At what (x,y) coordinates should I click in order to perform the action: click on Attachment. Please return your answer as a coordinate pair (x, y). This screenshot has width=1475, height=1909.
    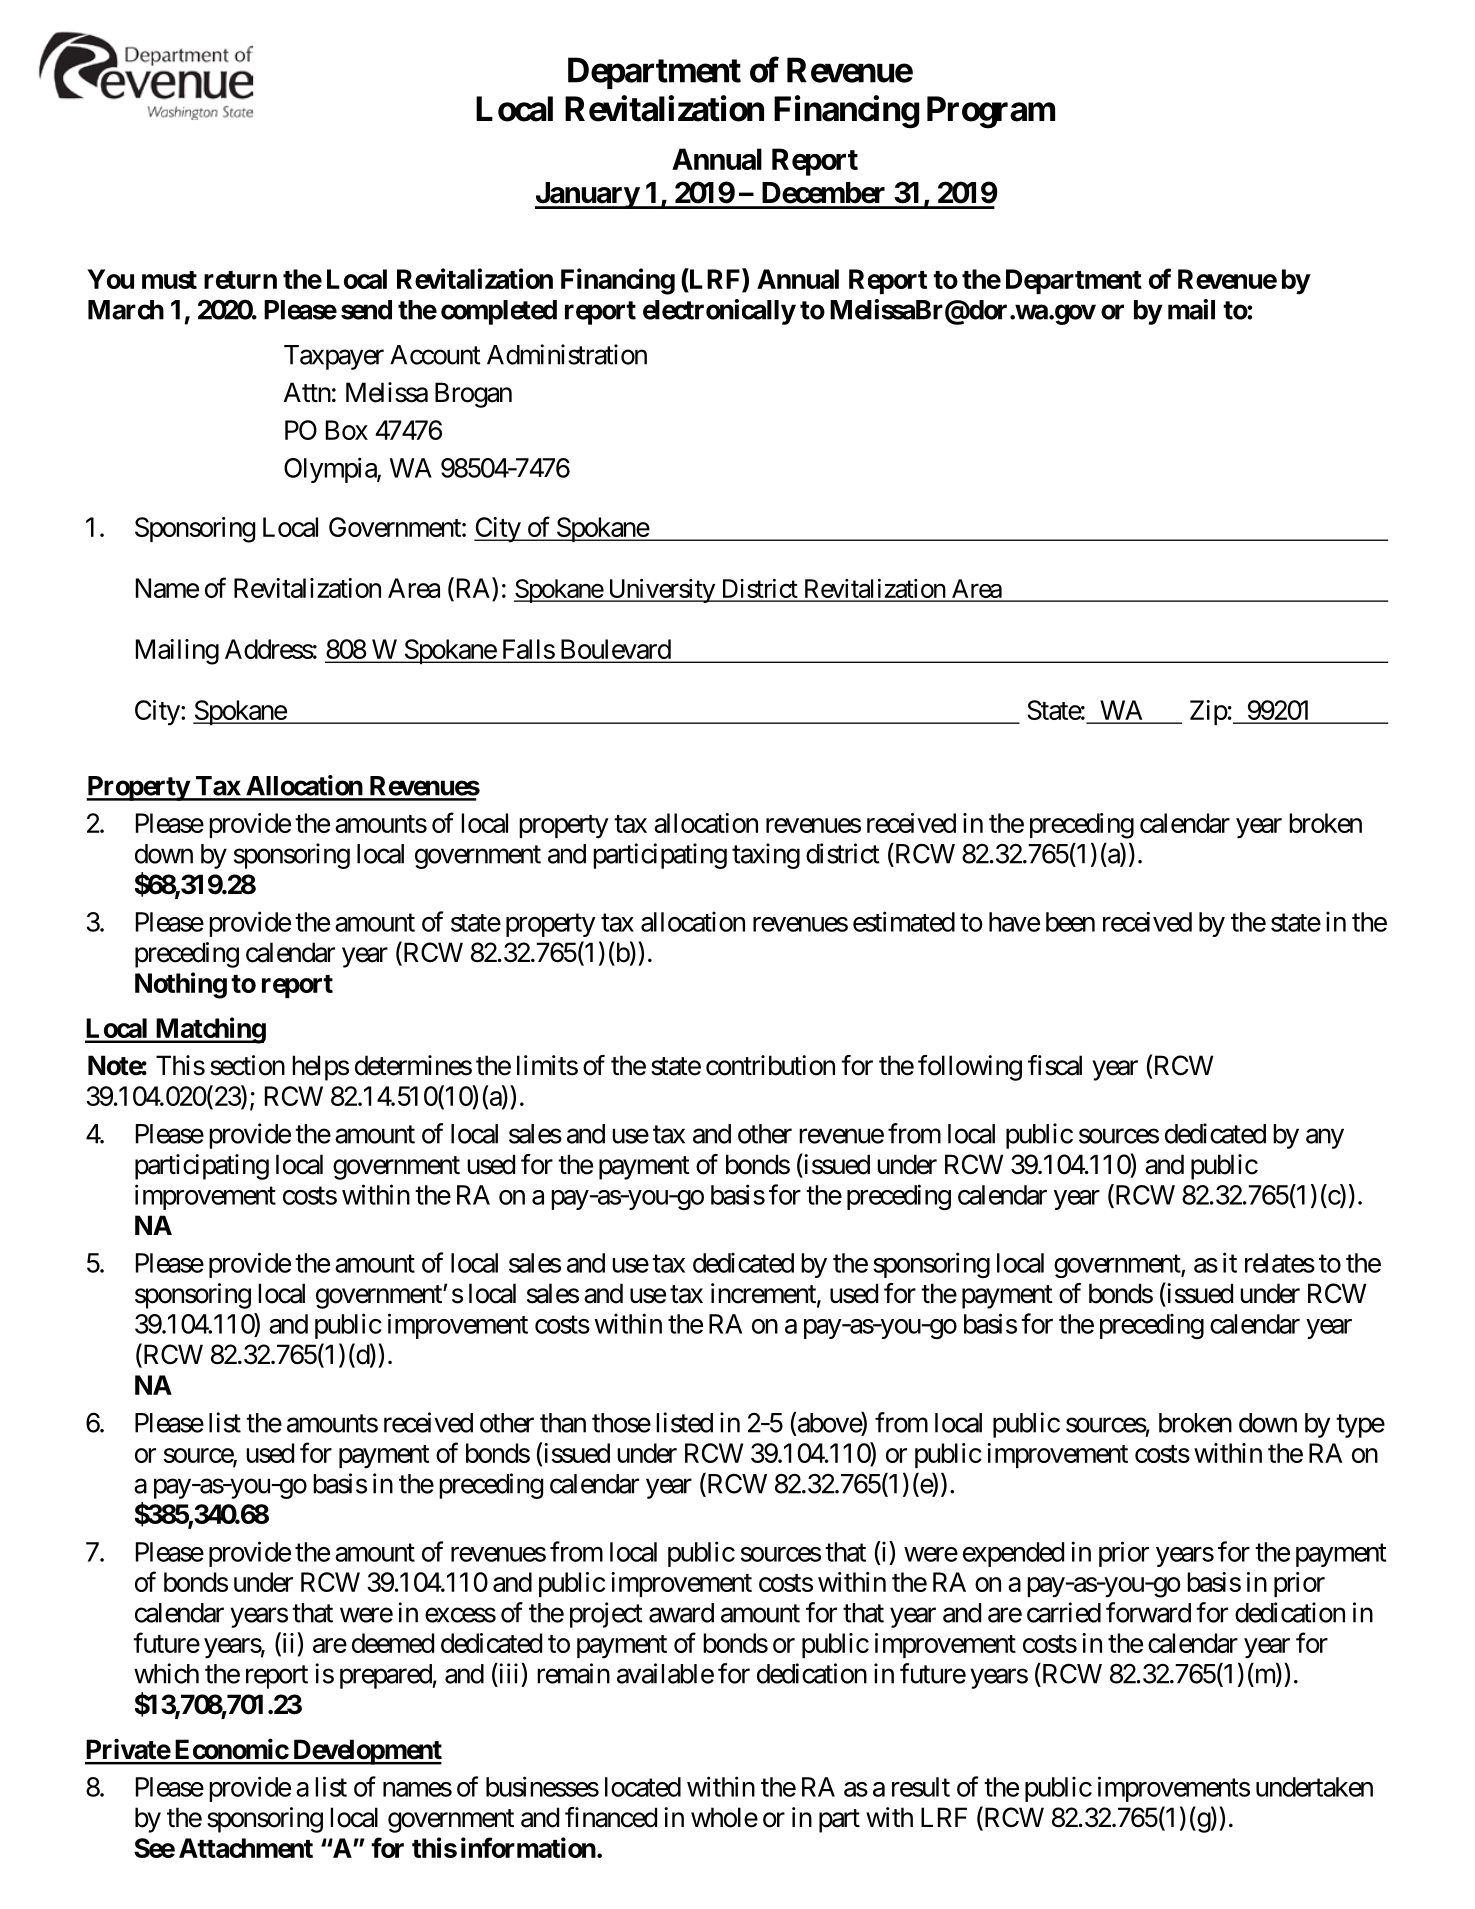
    Looking at the image, I should click on (246, 1848).
